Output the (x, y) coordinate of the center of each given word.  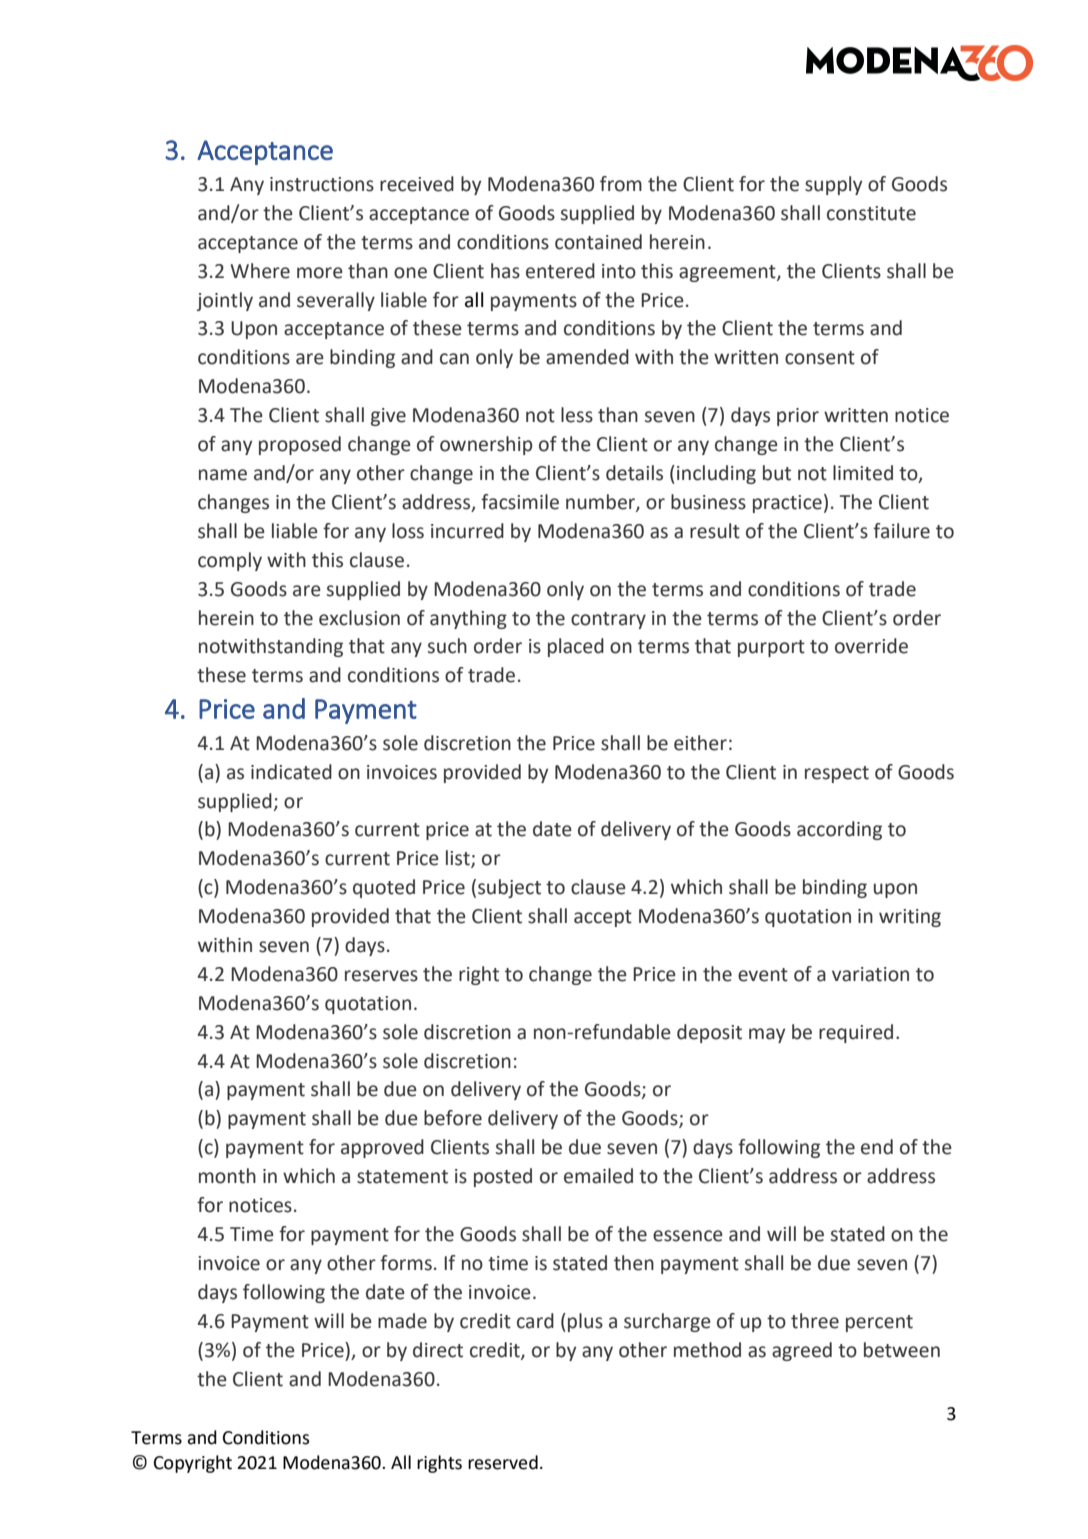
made (402, 1321)
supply (833, 185)
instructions (322, 184)
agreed (802, 1351)
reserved (503, 1462)
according (839, 830)
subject (509, 888)
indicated (291, 772)
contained (598, 242)
